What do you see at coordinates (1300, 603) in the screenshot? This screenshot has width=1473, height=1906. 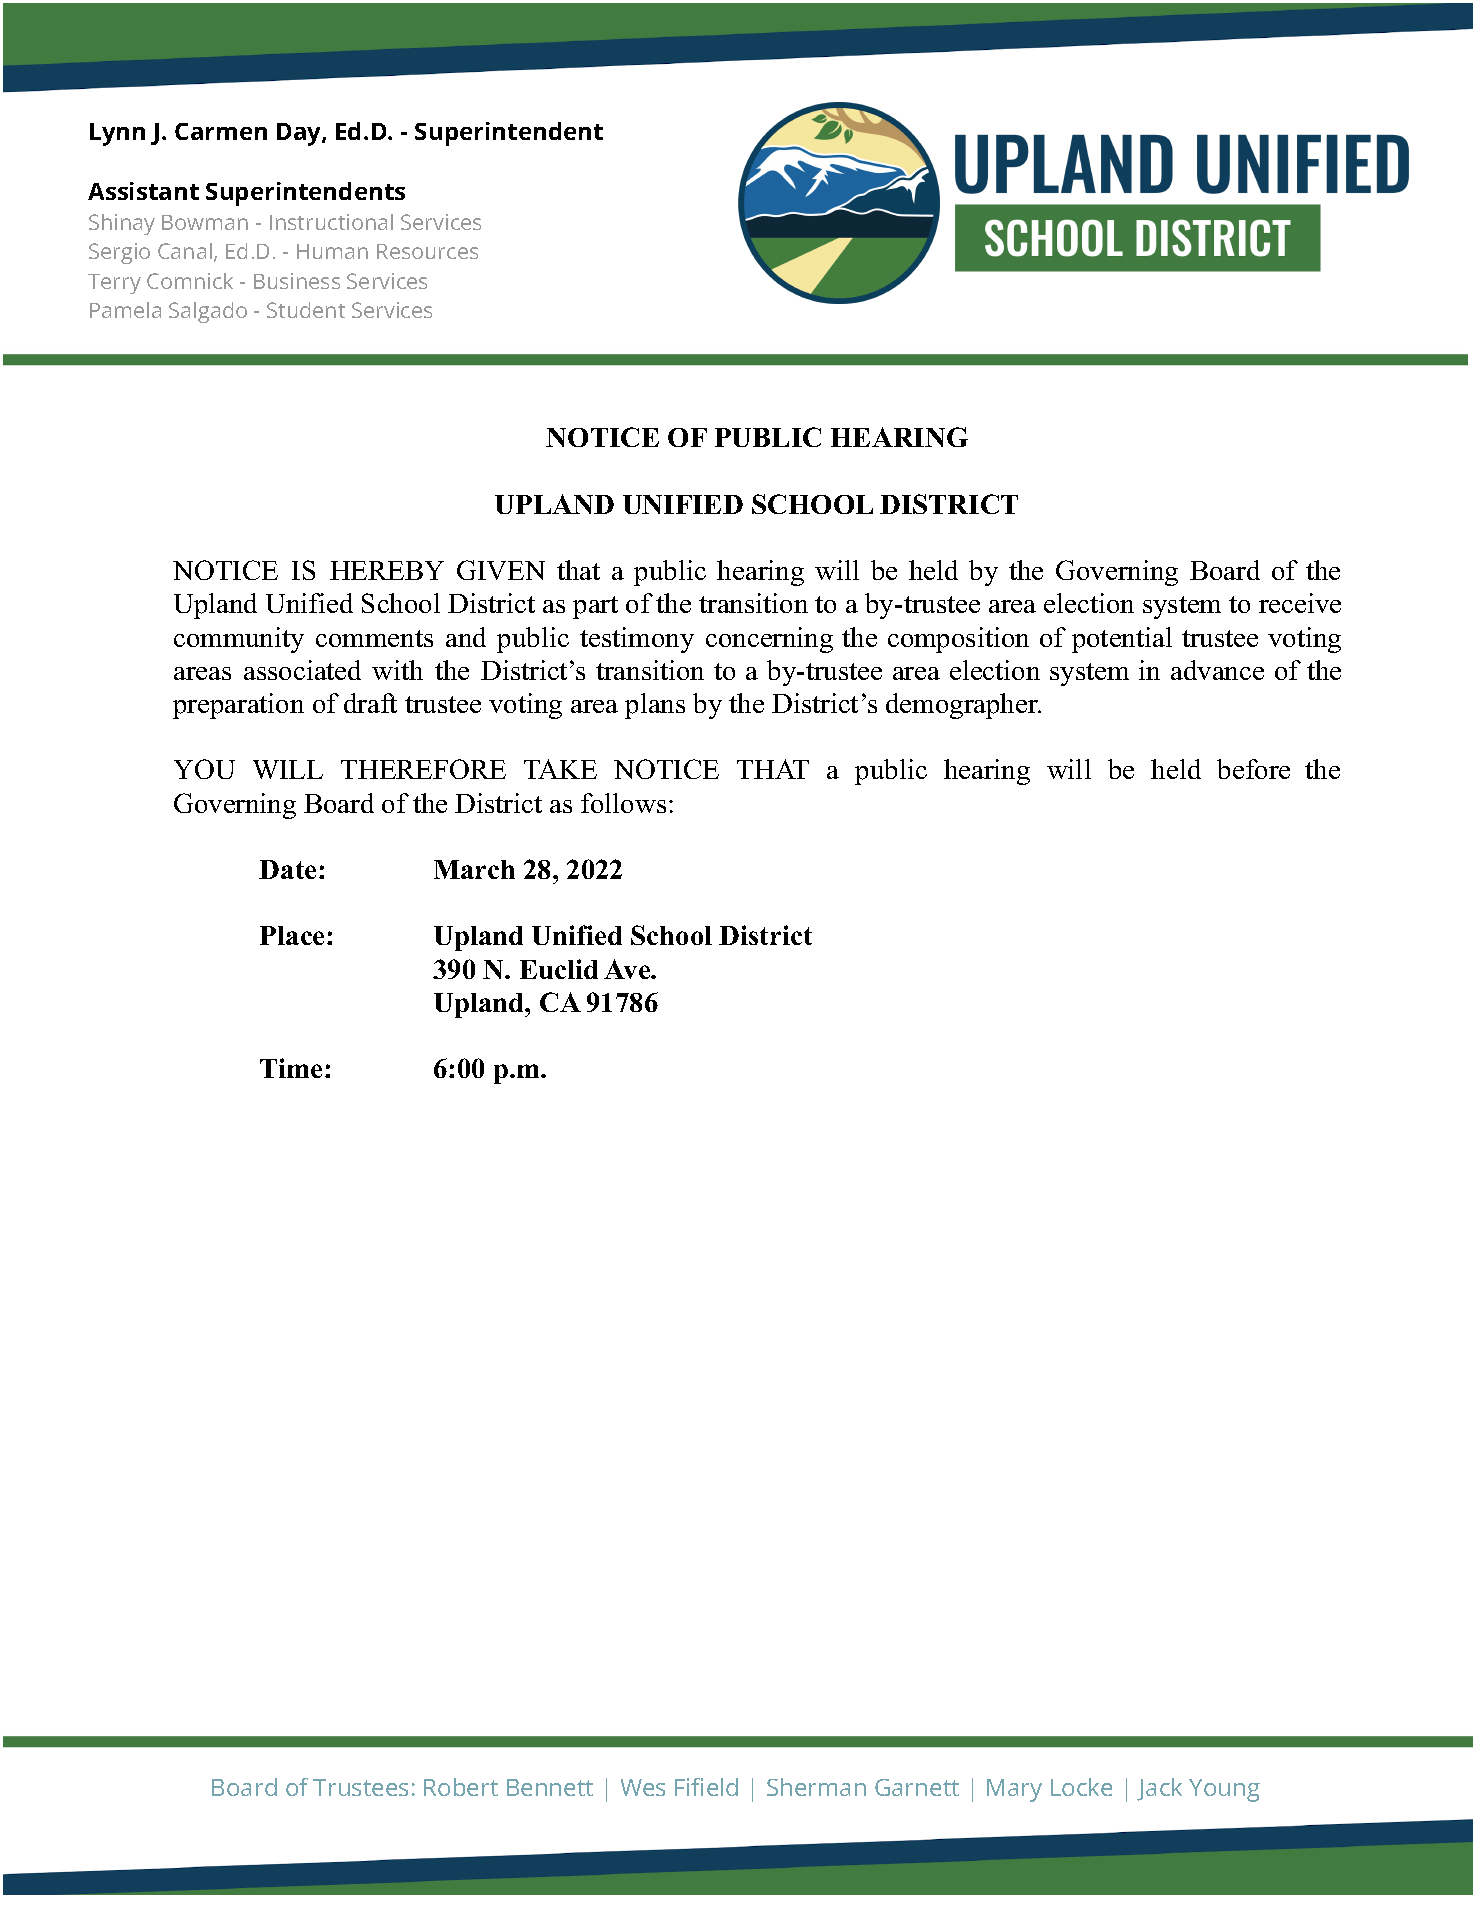 I see `receive` at bounding box center [1300, 603].
